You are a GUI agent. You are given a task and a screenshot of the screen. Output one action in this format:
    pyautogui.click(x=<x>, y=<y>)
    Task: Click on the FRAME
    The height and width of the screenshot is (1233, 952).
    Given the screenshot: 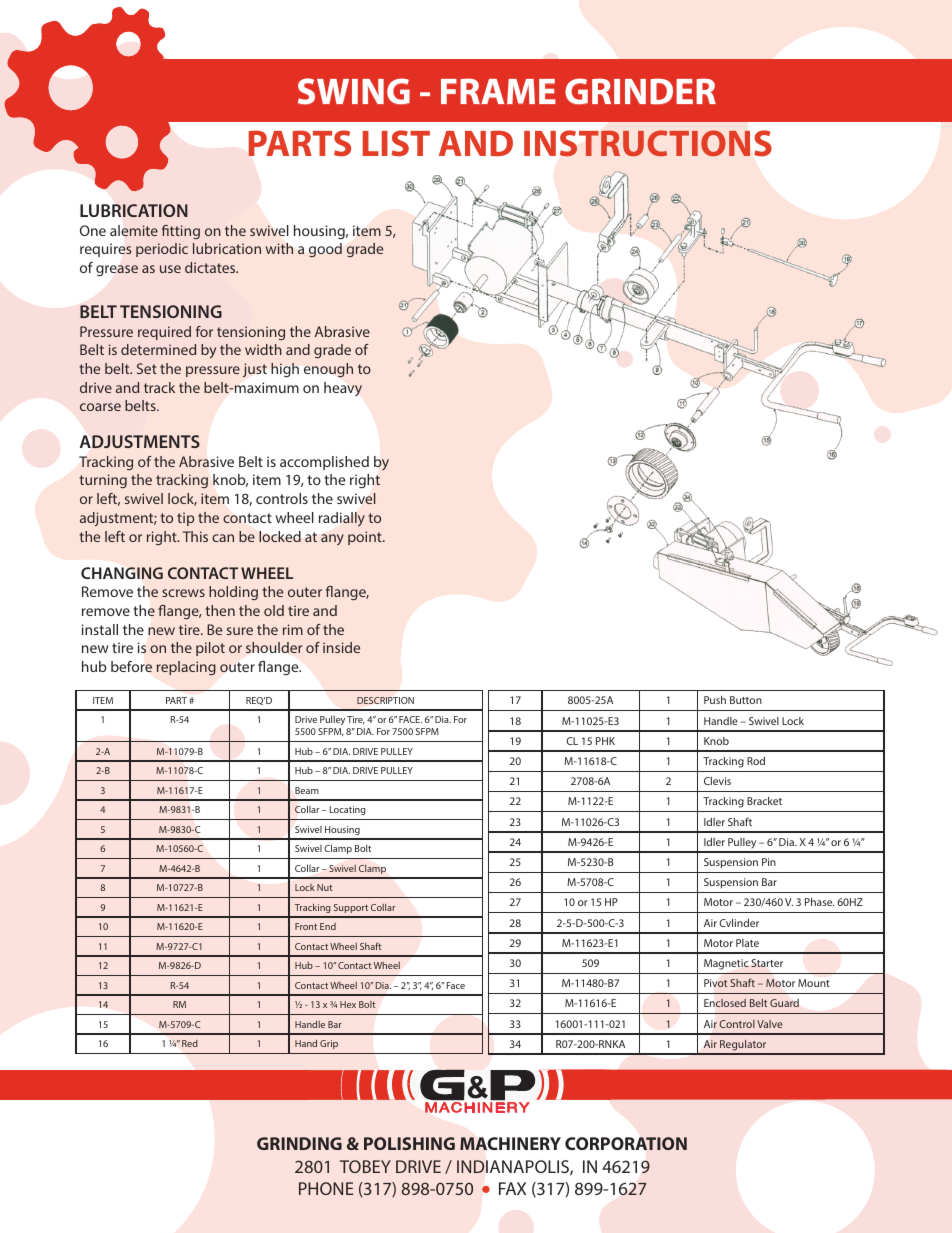 What is the action you would take?
    pyautogui.click(x=498, y=91)
